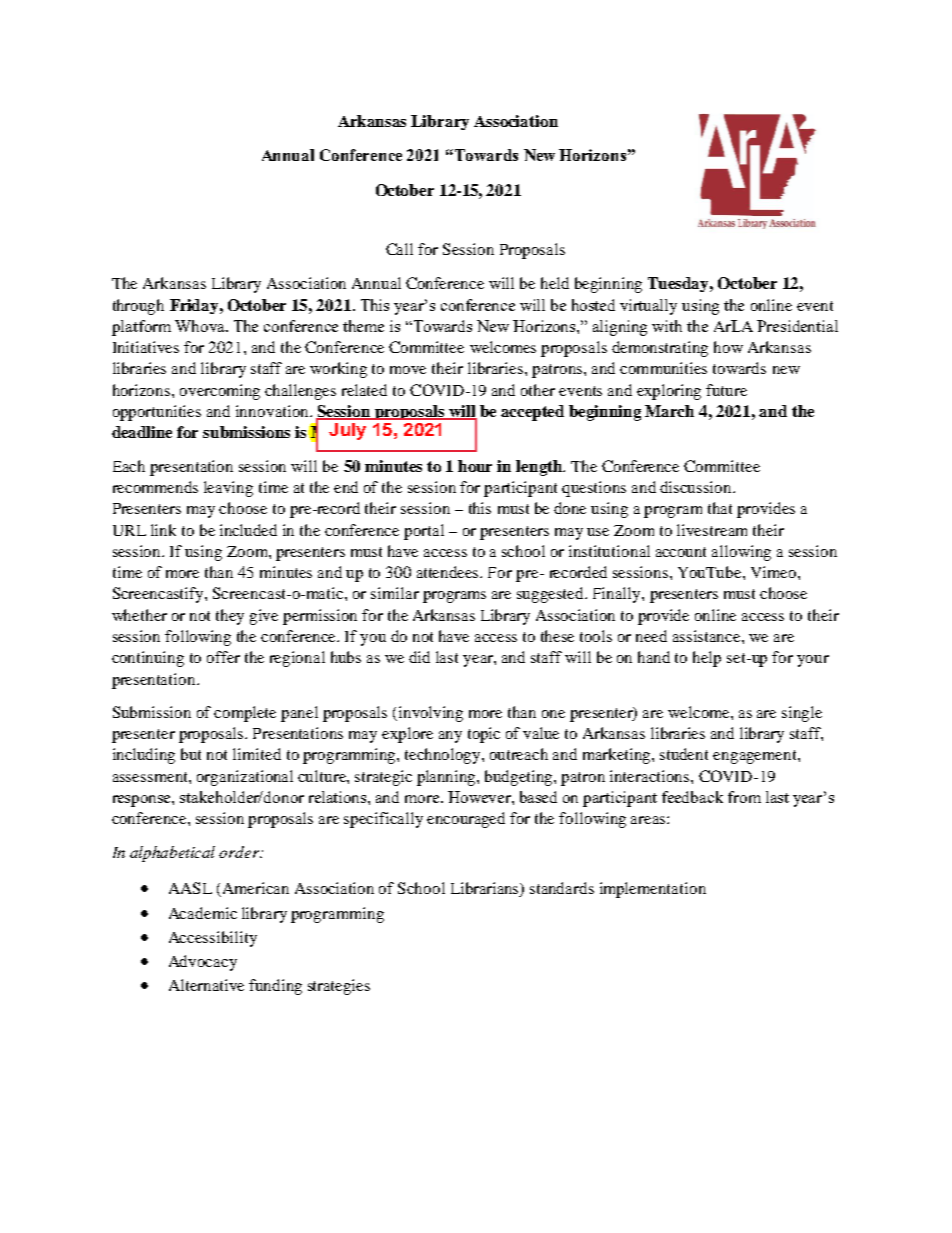 This screenshot has height=1233, width=952. What do you see at coordinates (228, 489) in the screenshot?
I see `leaving` at bounding box center [228, 489].
